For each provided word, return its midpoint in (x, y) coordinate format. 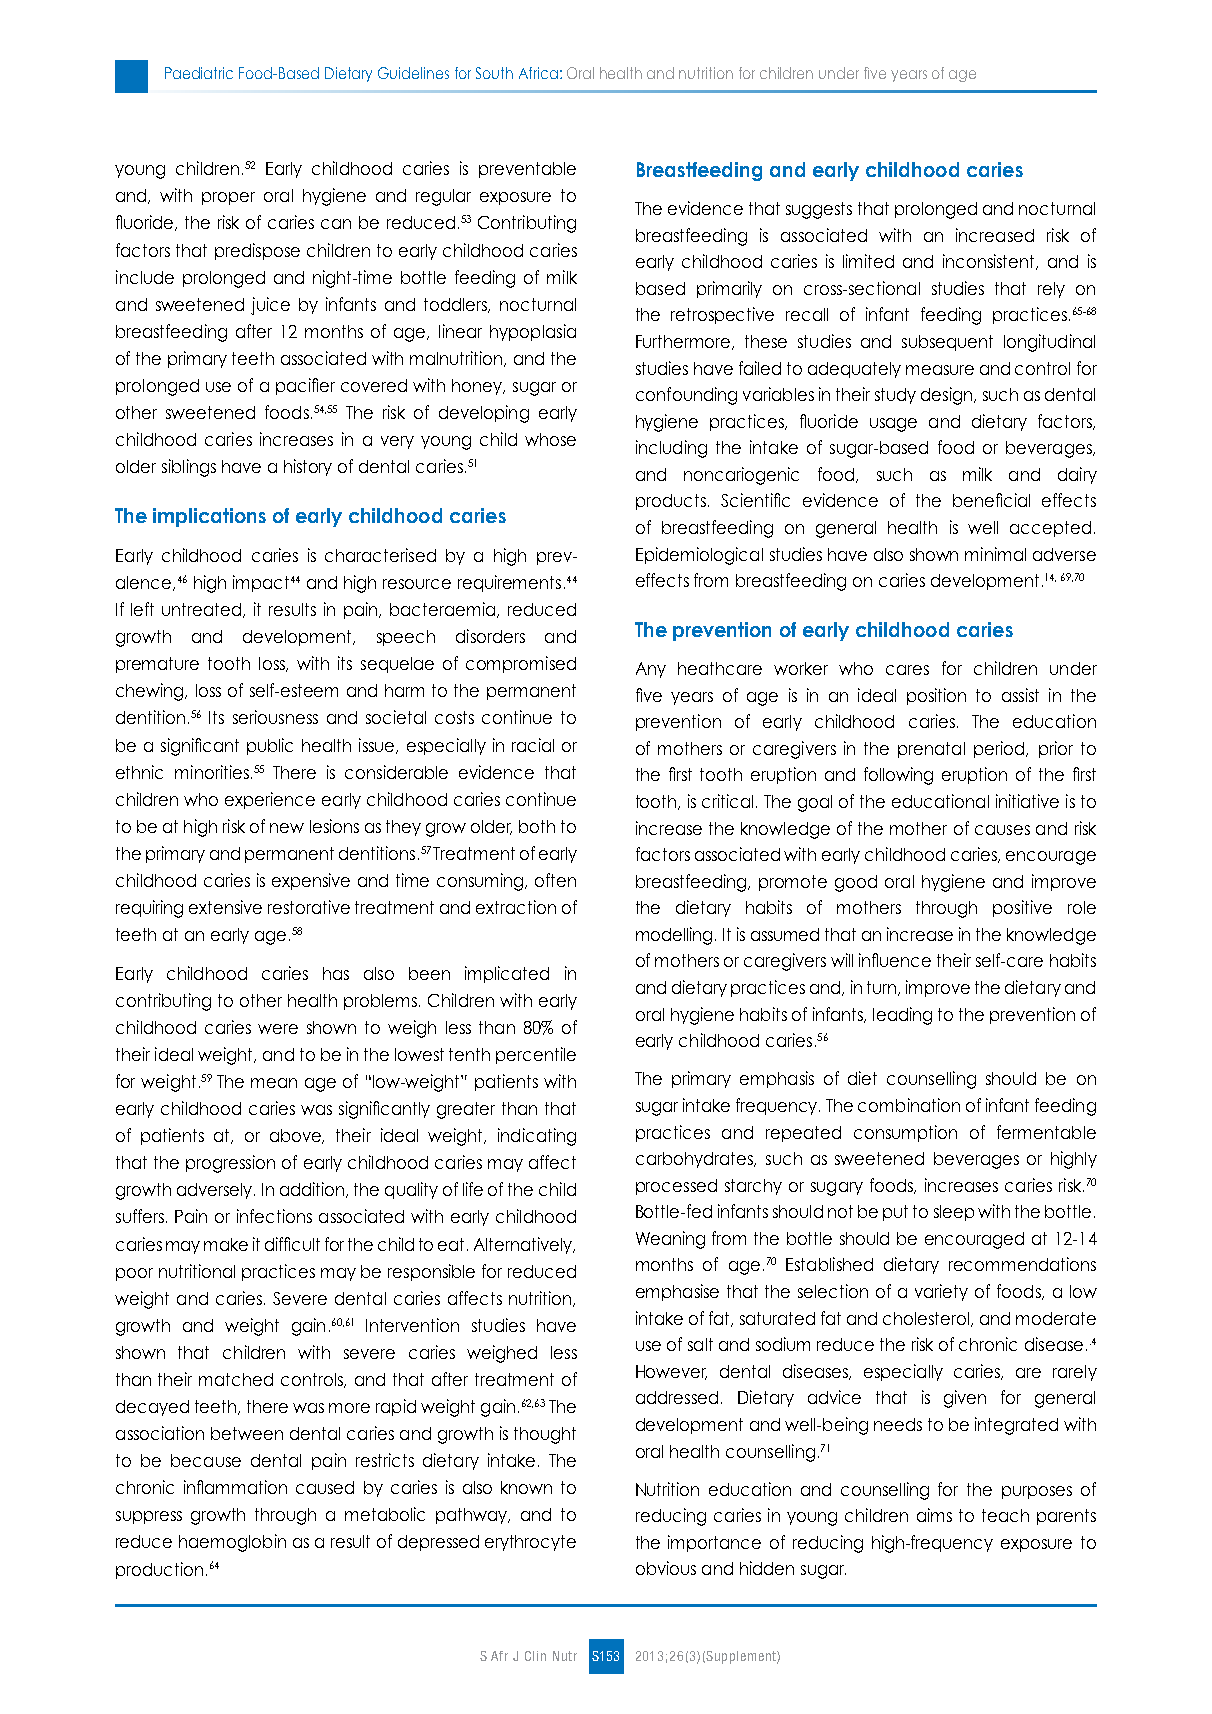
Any (651, 670)
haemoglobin (232, 1543)
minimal (995, 554)
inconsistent (990, 262)
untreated (203, 610)
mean (274, 1083)
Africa (538, 73)
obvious (666, 1568)
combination (909, 1105)
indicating (537, 1137)
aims (934, 1515)
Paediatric (199, 73)
